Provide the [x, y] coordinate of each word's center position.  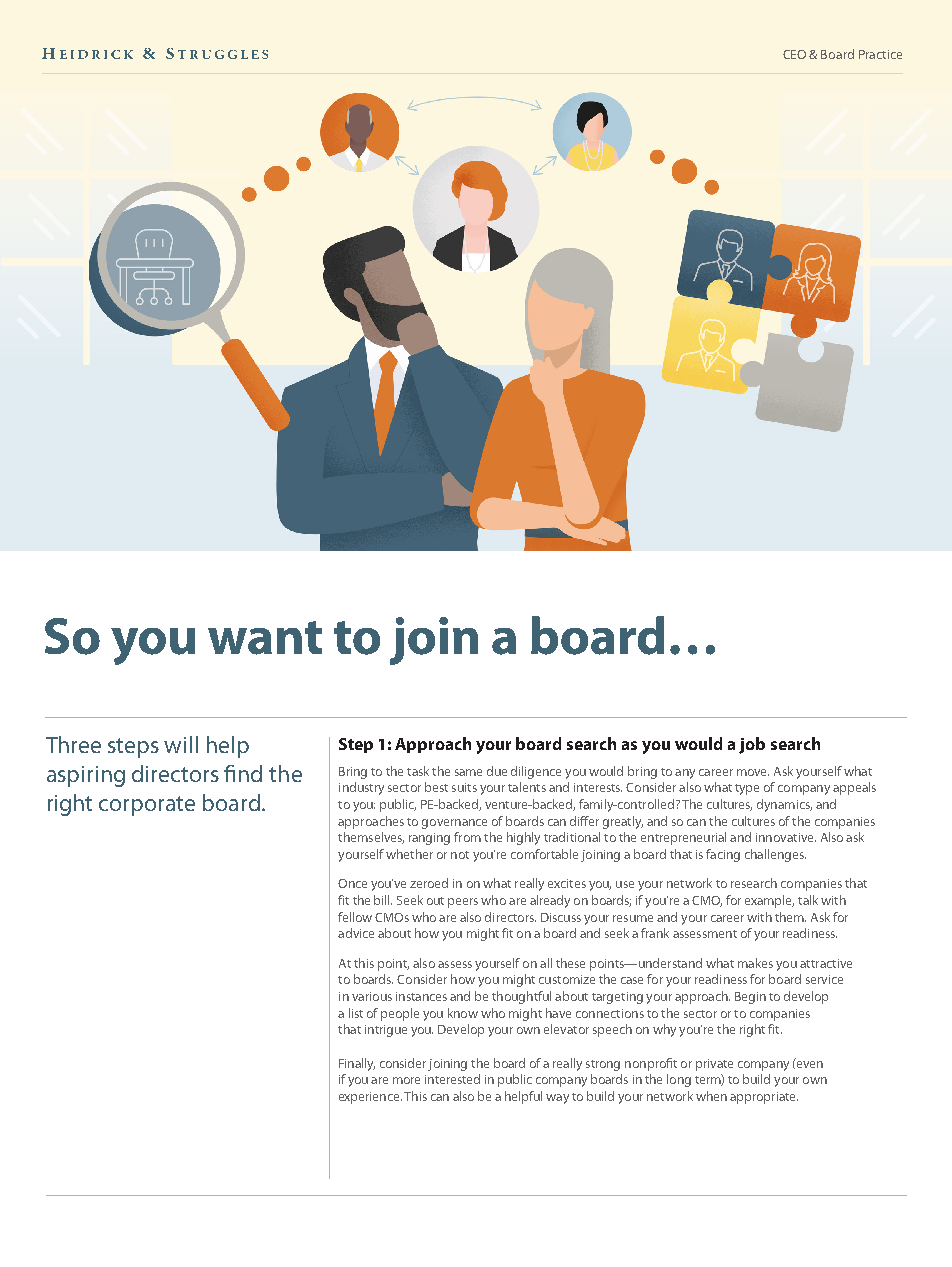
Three [73, 744]
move [753, 772]
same [468, 772]
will [181, 744]
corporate [147, 806]
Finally [357, 1064]
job [752, 745]
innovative [786, 837]
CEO [794, 54]
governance [454, 824]
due [497, 771]
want [265, 638]
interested [452, 1079]
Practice [880, 54]
